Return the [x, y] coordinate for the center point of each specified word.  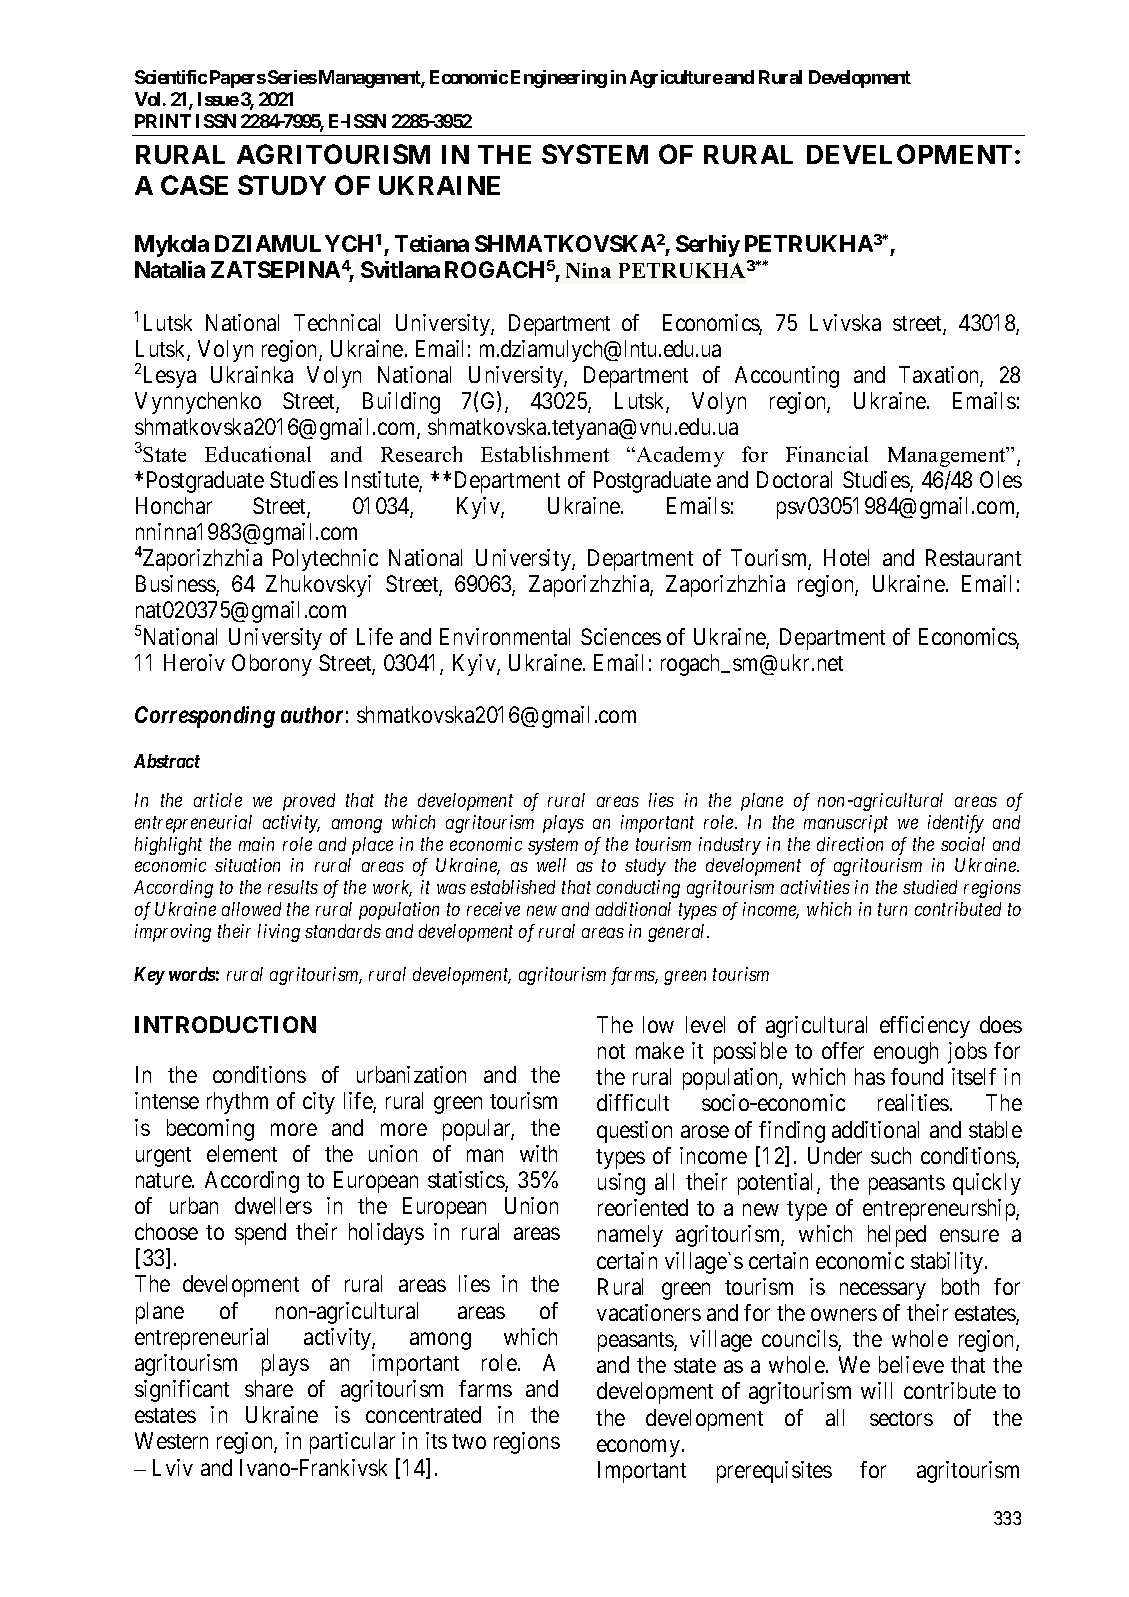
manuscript [846, 824]
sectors [901, 1418]
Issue [218, 99]
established [513, 887]
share [269, 1388]
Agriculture [676, 79]
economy [638, 1448]
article [218, 800]
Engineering [559, 79]
